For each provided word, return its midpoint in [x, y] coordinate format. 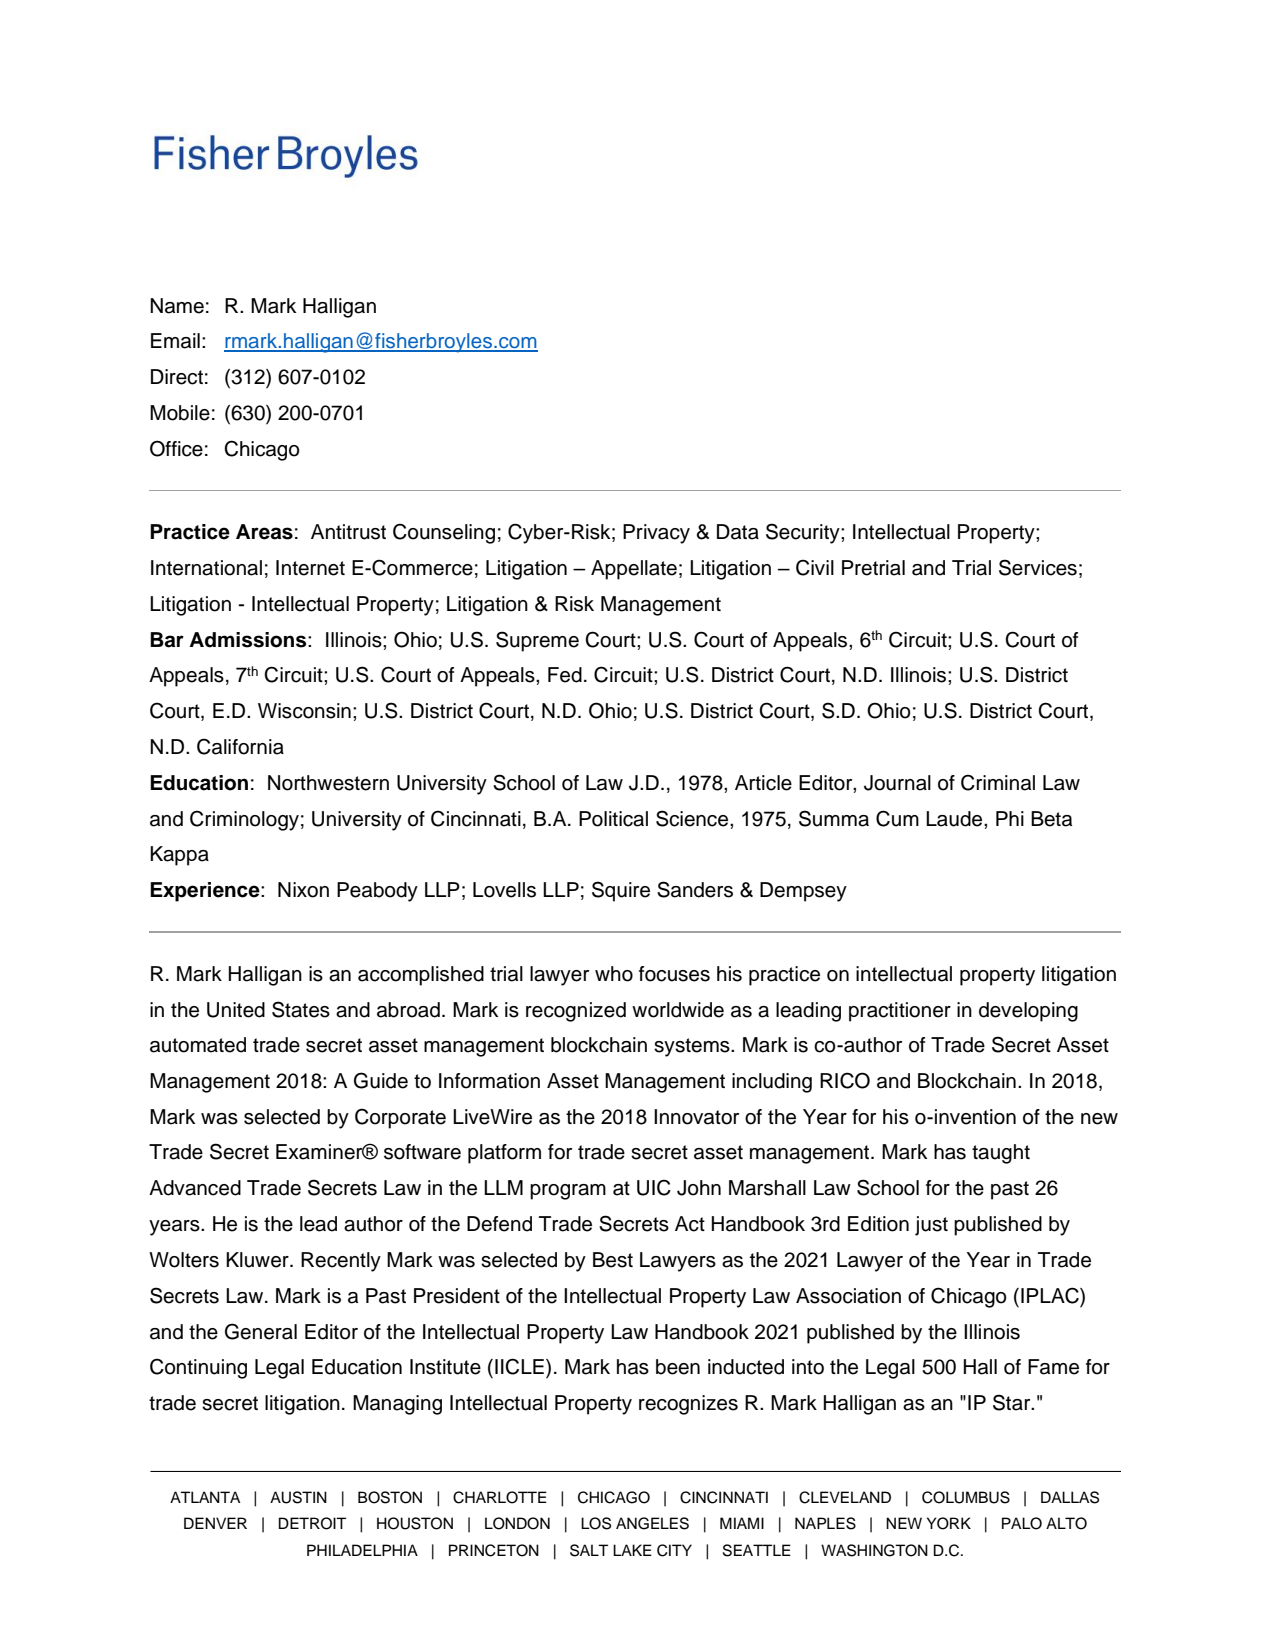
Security [804, 533]
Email [175, 341]
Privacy [656, 534]
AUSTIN [298, 1497]
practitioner [900, 1012]
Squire [621, 891]
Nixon [303, 890]
